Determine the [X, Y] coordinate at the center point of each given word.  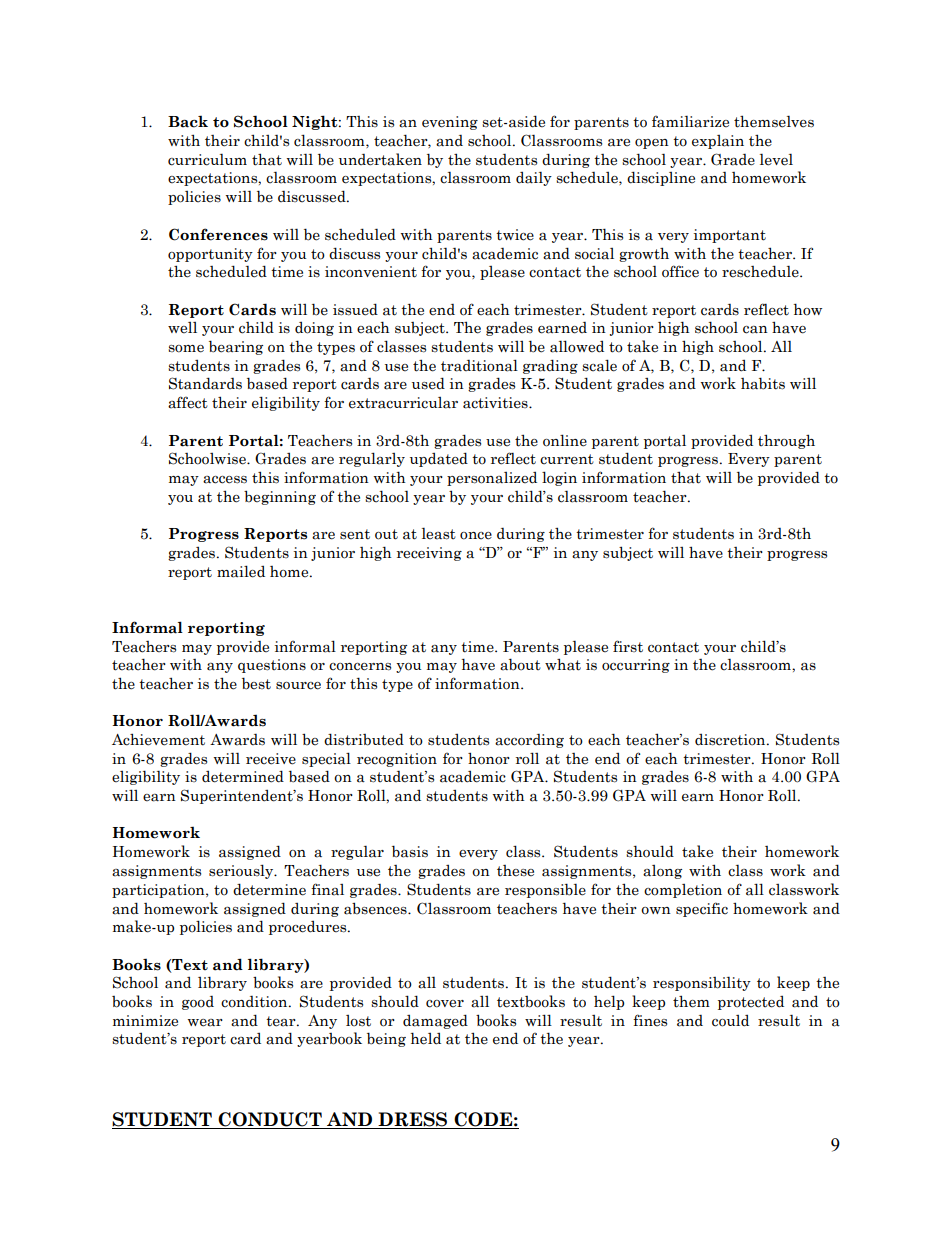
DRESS [413, 1120]
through [786, 441]
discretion [731, 740]
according [529, 741]
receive [271, 759]
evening [450, 123]
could [730, 1021]
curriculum [207, 159]
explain [718, 142]
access [225, 480]
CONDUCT [270, 1120]
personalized [492, 479]
